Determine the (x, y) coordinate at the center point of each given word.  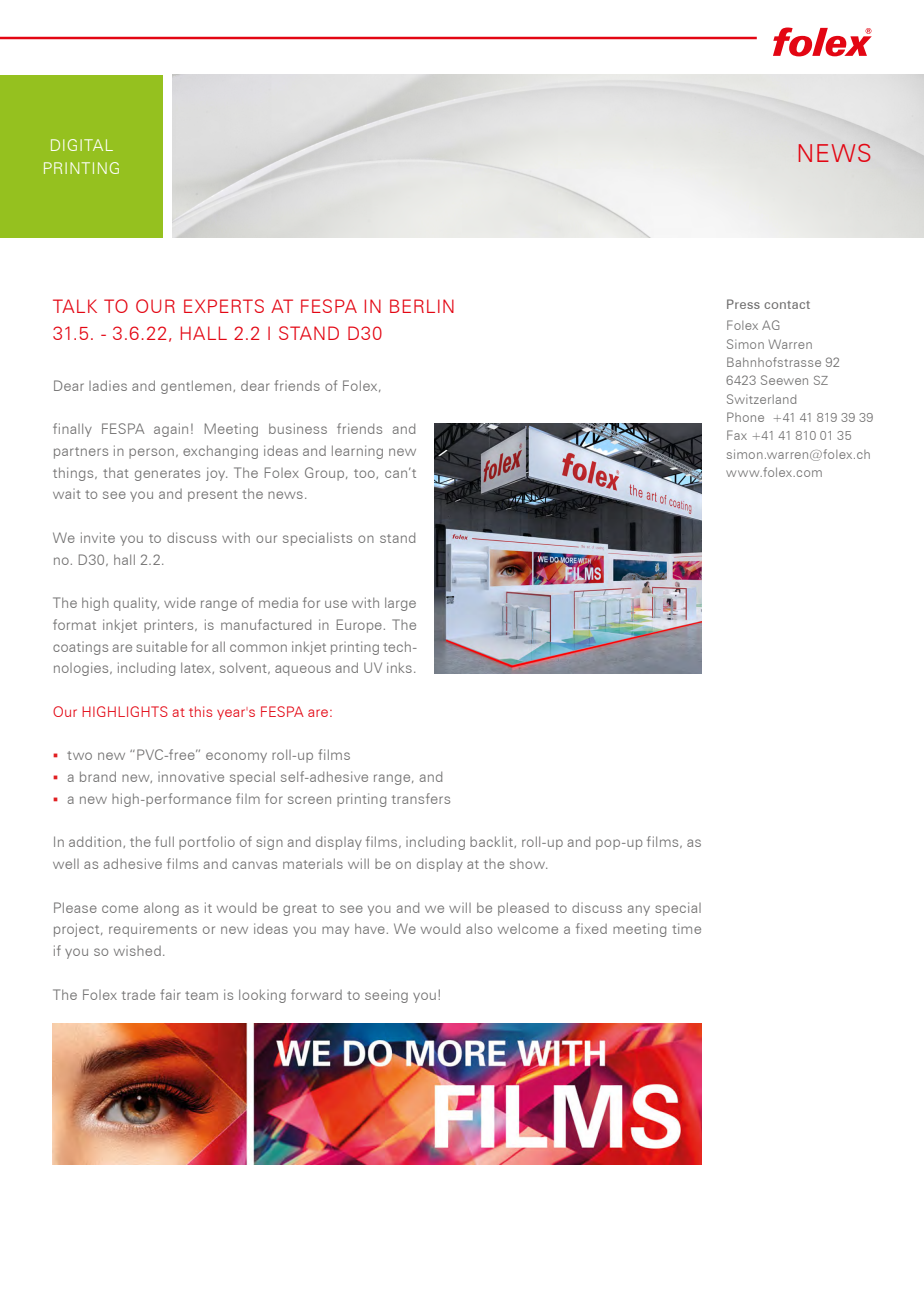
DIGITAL (82, 145)
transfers (421, 798)
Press (743, 304)
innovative (191, 776)
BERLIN (422, 306)
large (400, 604)
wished (137, 951)
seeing (386, 996)
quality (136, 604)
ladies (108, 385)
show (528, 864)
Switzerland (761, 399)
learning (357, 452)
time (686, 928)
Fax (737, 435)
